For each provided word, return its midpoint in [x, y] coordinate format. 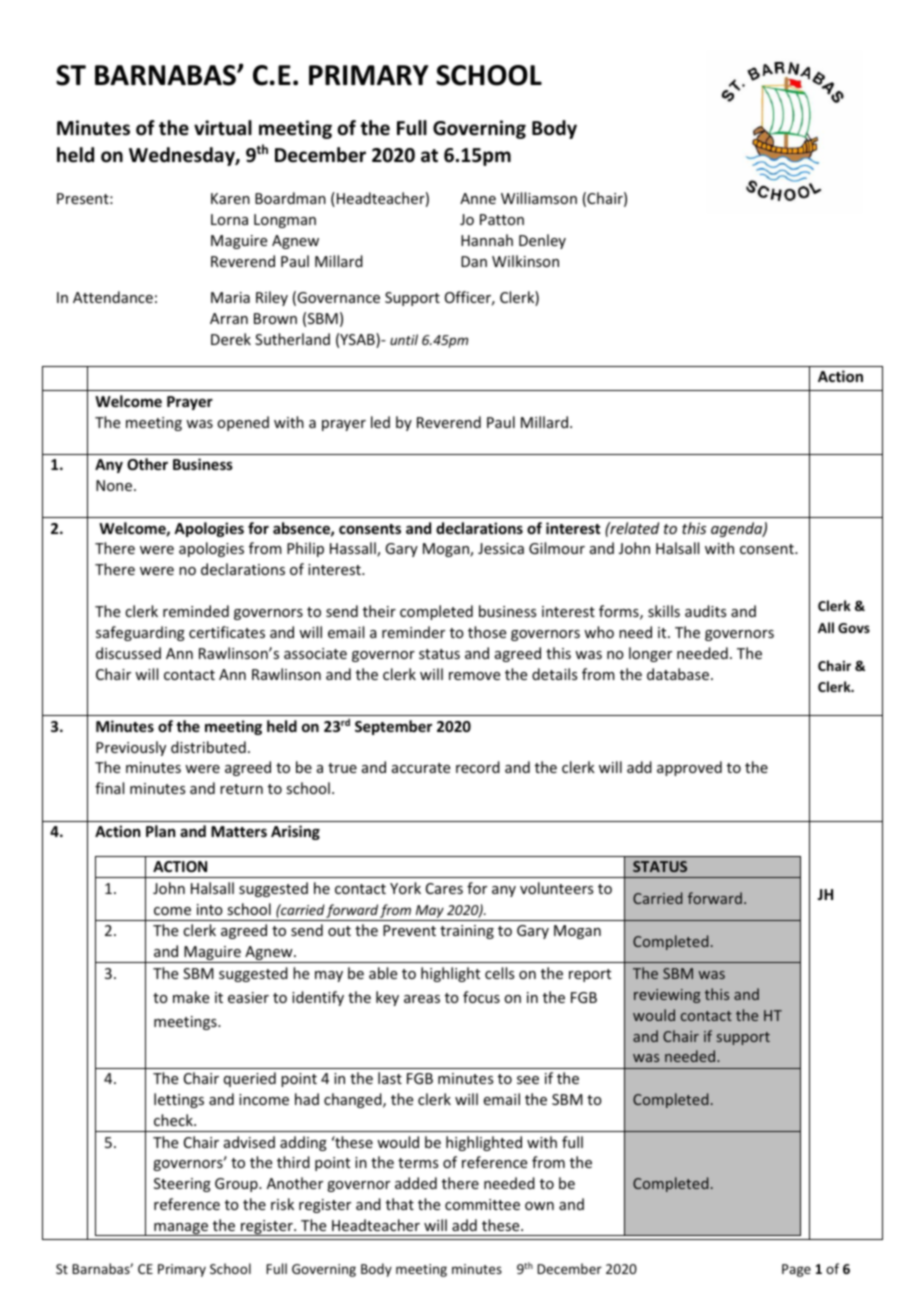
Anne [478, 198]
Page [796, 1270]
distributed [208, 747]
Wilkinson [525, 261]
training [467, 932]
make [191, 997]
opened [243, 423]
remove [474, 676]
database [678, 674]
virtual [223, 128]
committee [482, 1204]
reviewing [667, 996]
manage [181, 1229]
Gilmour [557, 548]
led [380, 422]
